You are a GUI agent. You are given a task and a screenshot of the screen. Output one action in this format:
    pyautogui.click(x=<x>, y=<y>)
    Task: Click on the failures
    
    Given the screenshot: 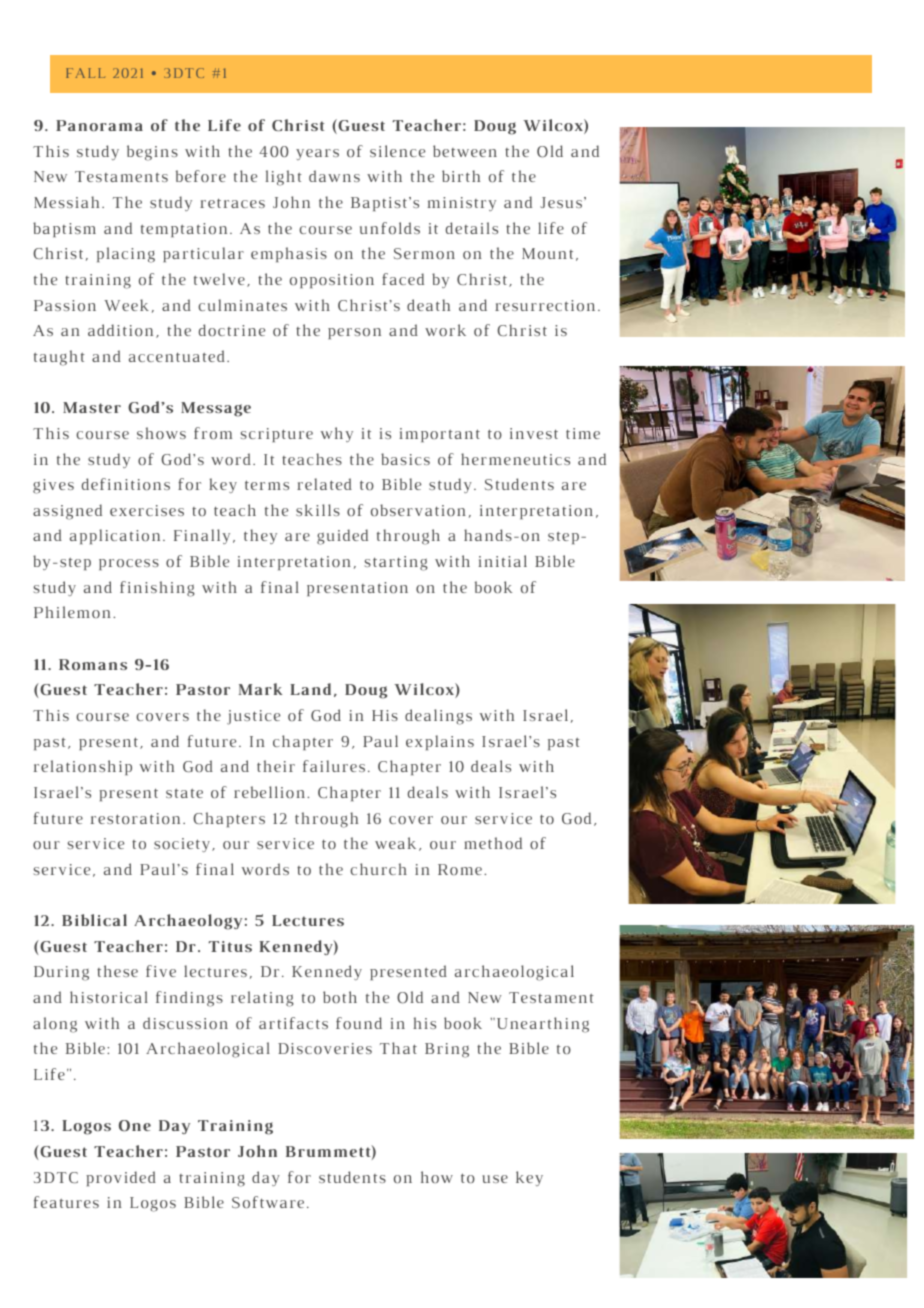 What is the action you would take?
    pyautogui.click(x=334, y=766)
